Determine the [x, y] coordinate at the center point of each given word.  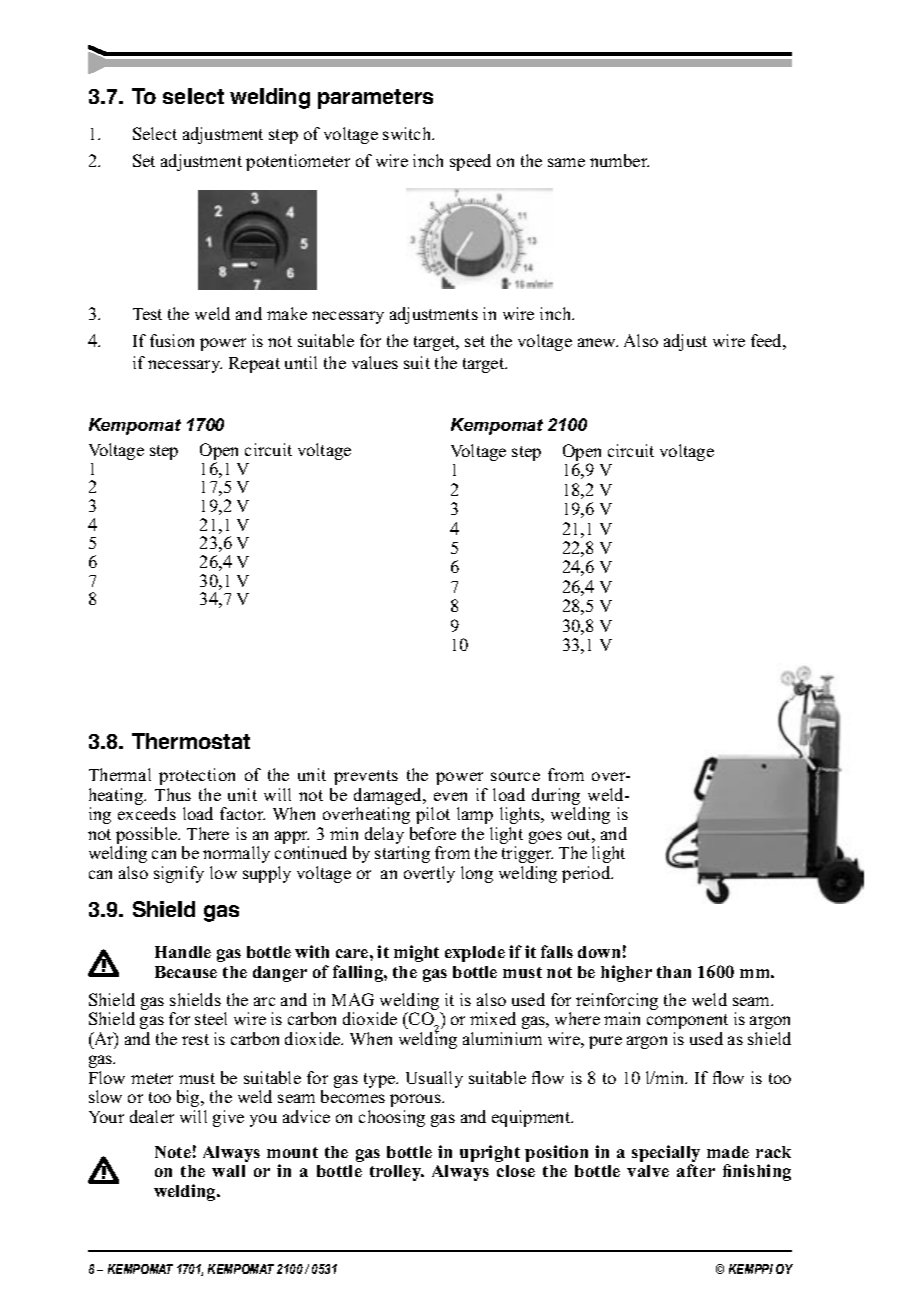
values [375, 362]
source [515, 776]
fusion [172, 340]
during [556, 798]
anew [598, 342]
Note [173, 1152]
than [674, 972]
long [477, 874]
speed [470, 162]
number [619, 160]
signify [179, 874]
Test [147, 314]
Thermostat [191, 741]
